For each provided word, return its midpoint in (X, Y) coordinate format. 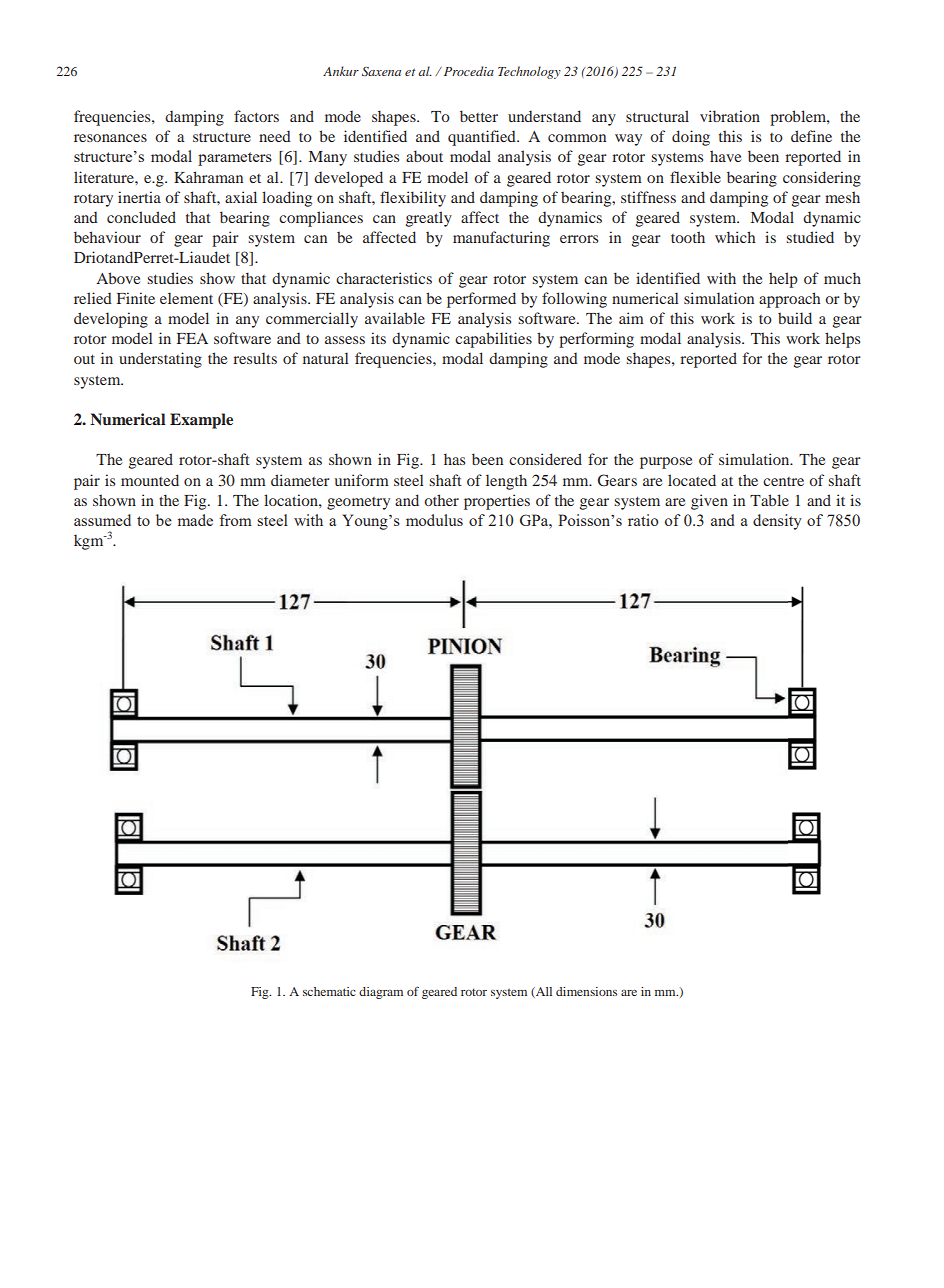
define (811, 136)
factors (256, 116)
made (195, 520)
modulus (434, 520)
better (479, 116)
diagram (381, 993)
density (777, 522)
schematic (329, 991)
